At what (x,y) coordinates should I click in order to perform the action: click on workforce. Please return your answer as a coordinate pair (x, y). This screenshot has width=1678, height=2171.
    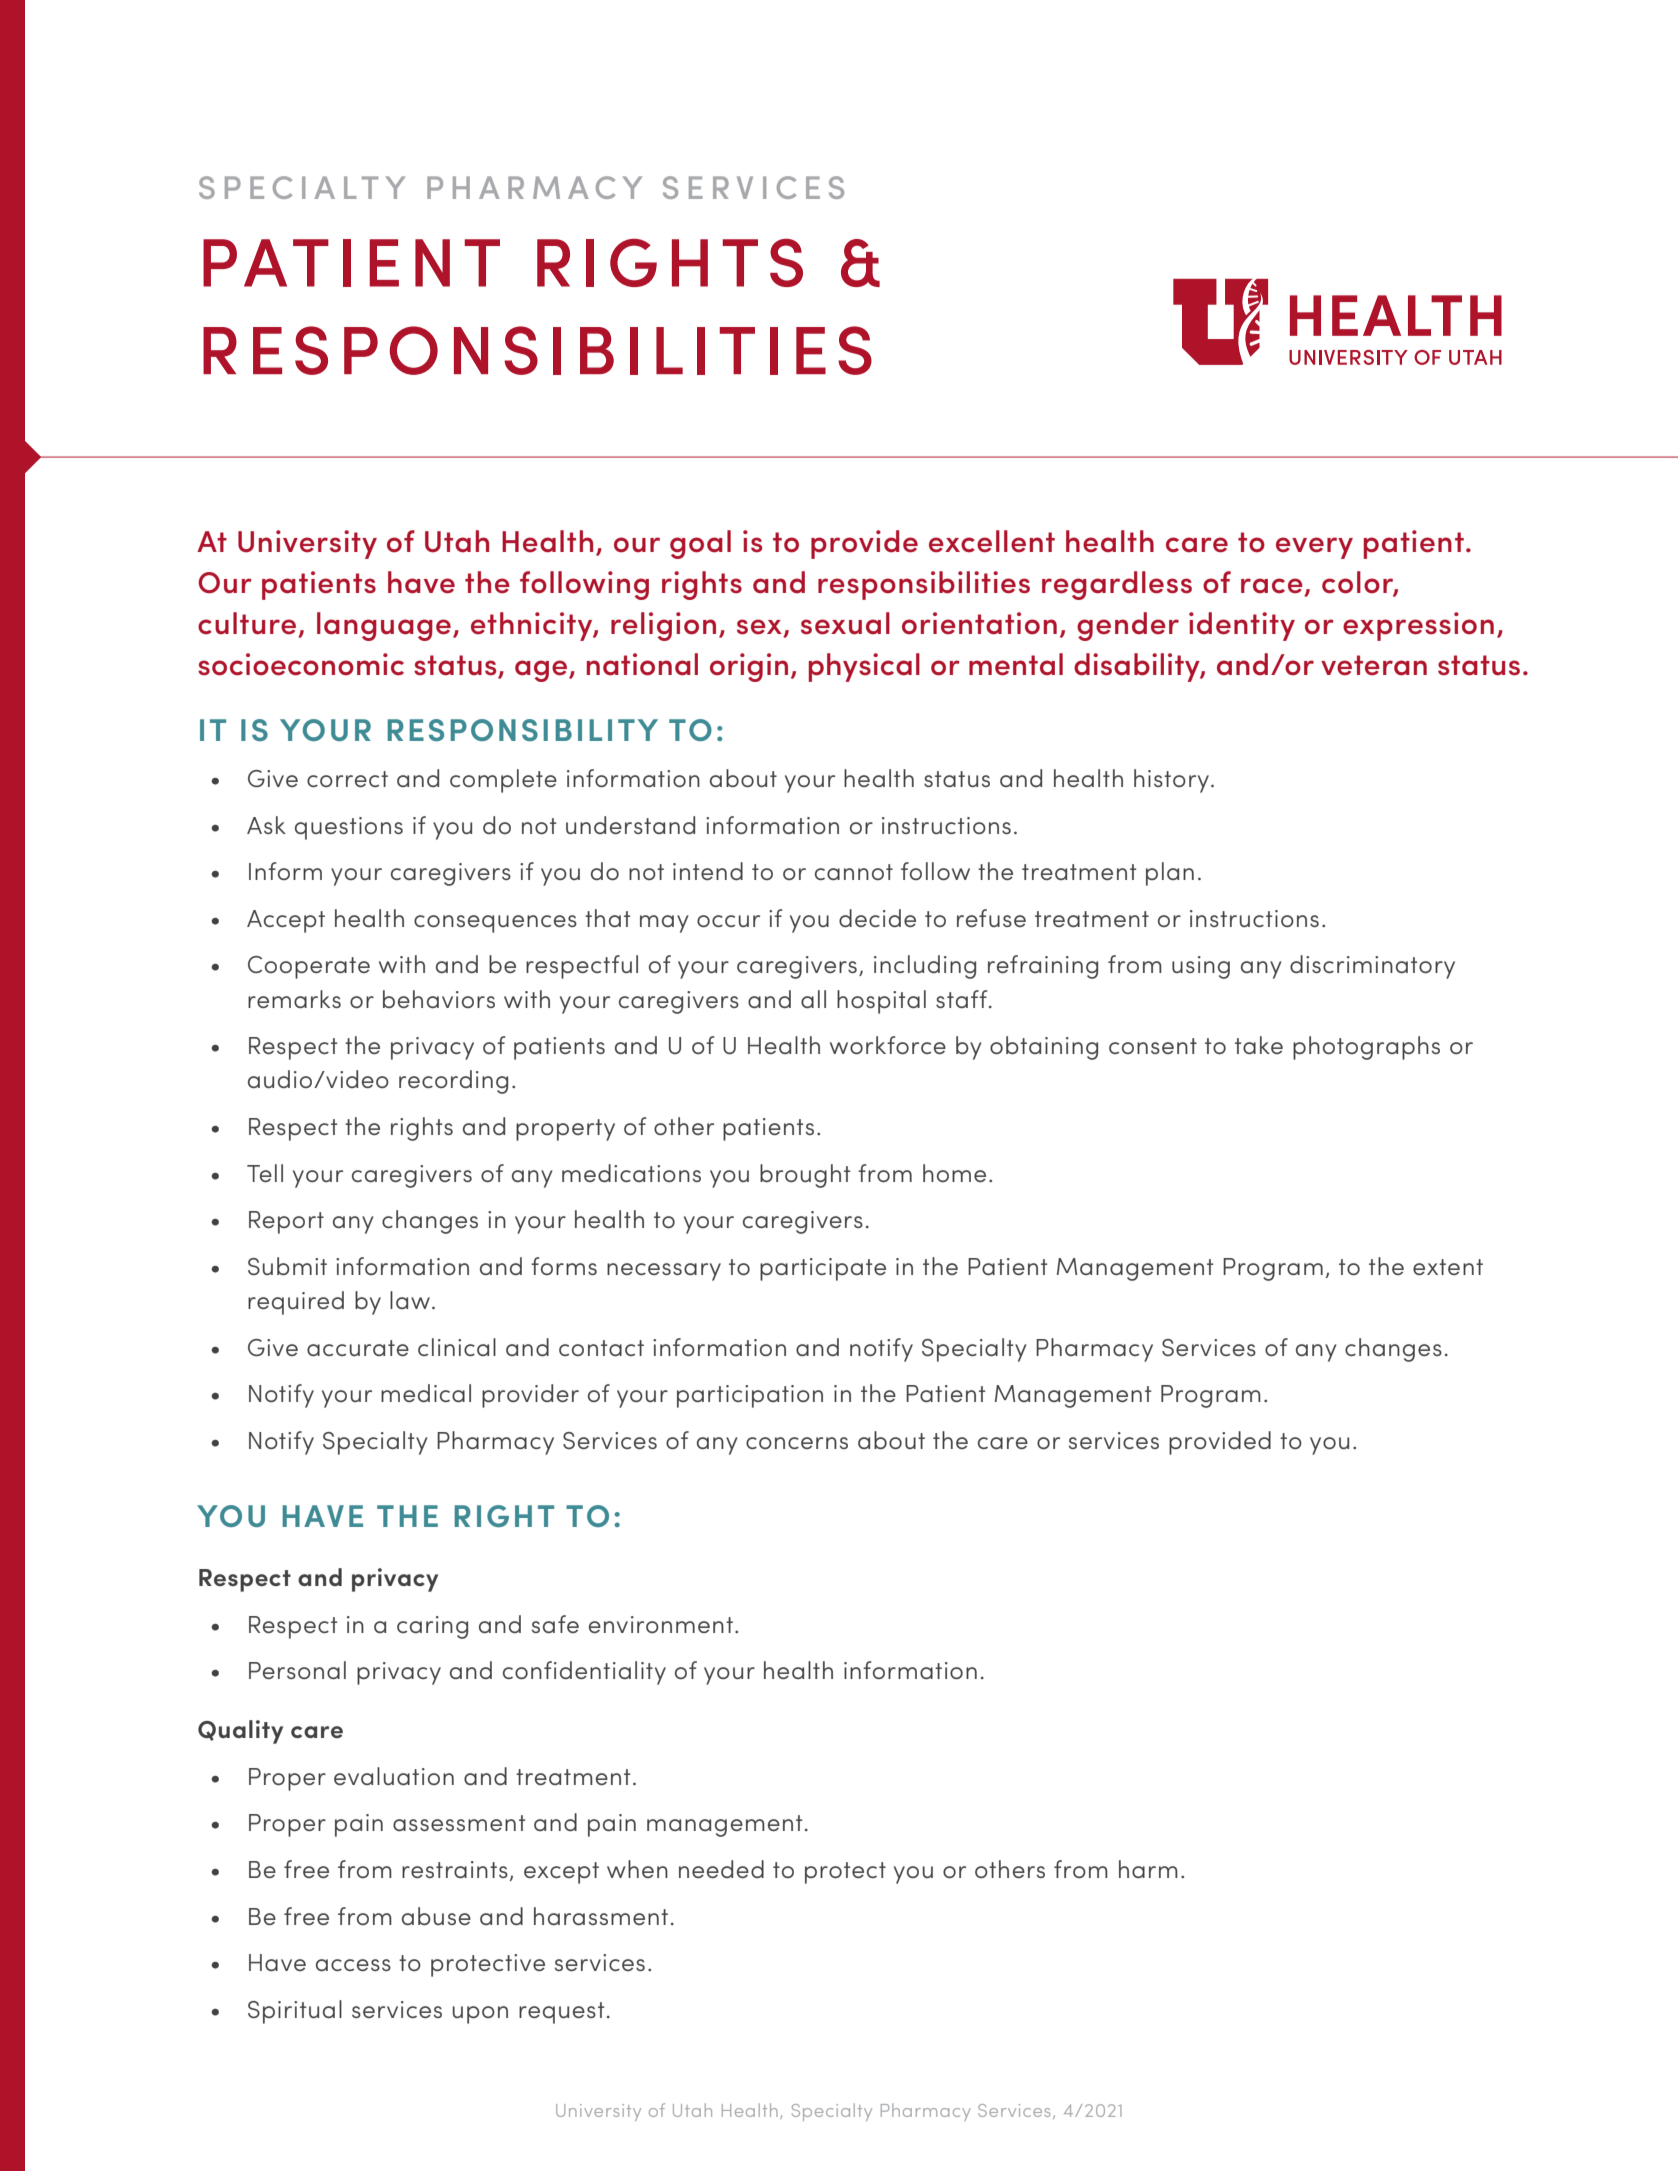
    Looking at the image, I should click on (888, 1045).
